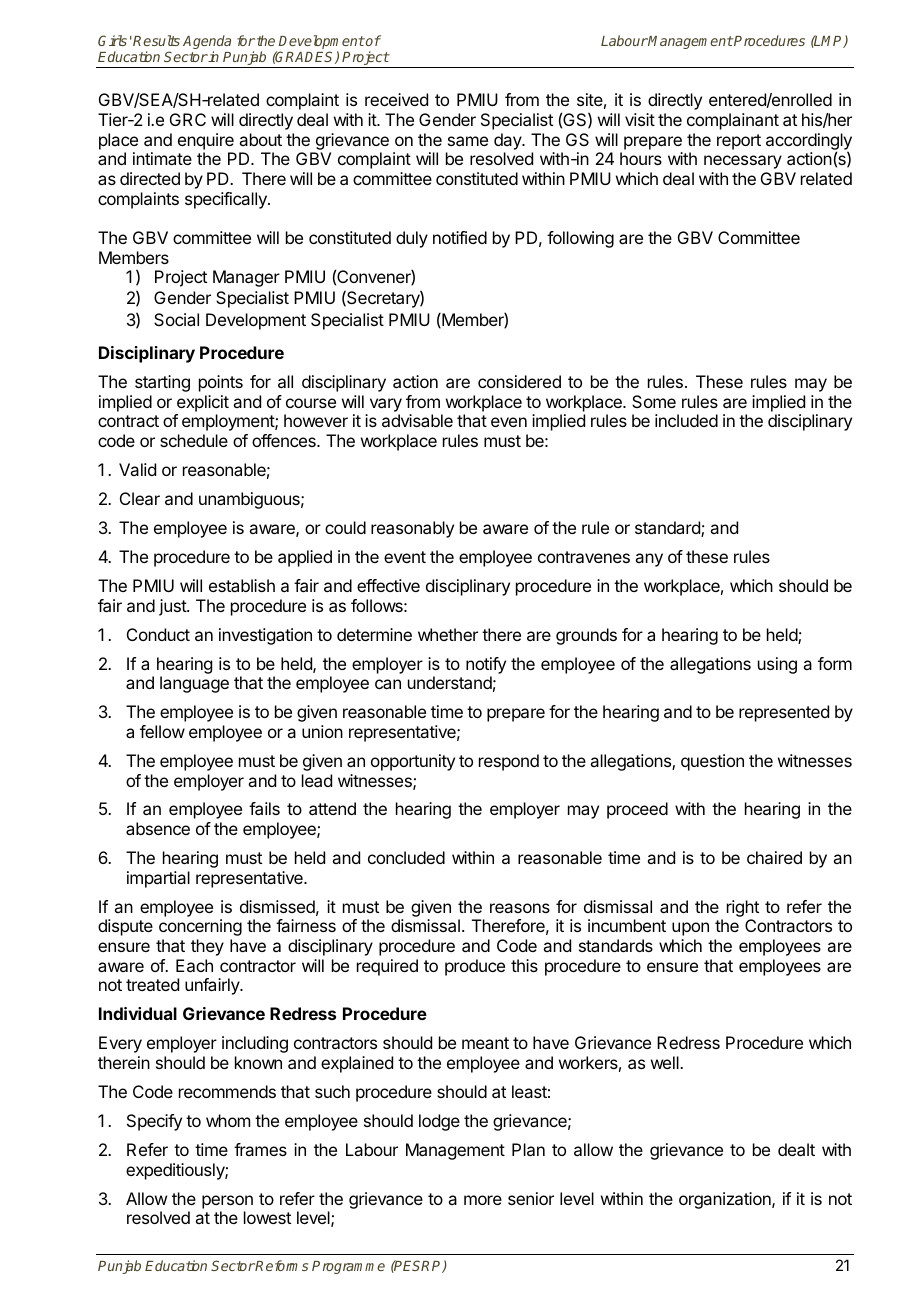 The image size is (924, 1308). Describe the element at coordinates (396, 99) in the screenshot. I see `received` at that location.
